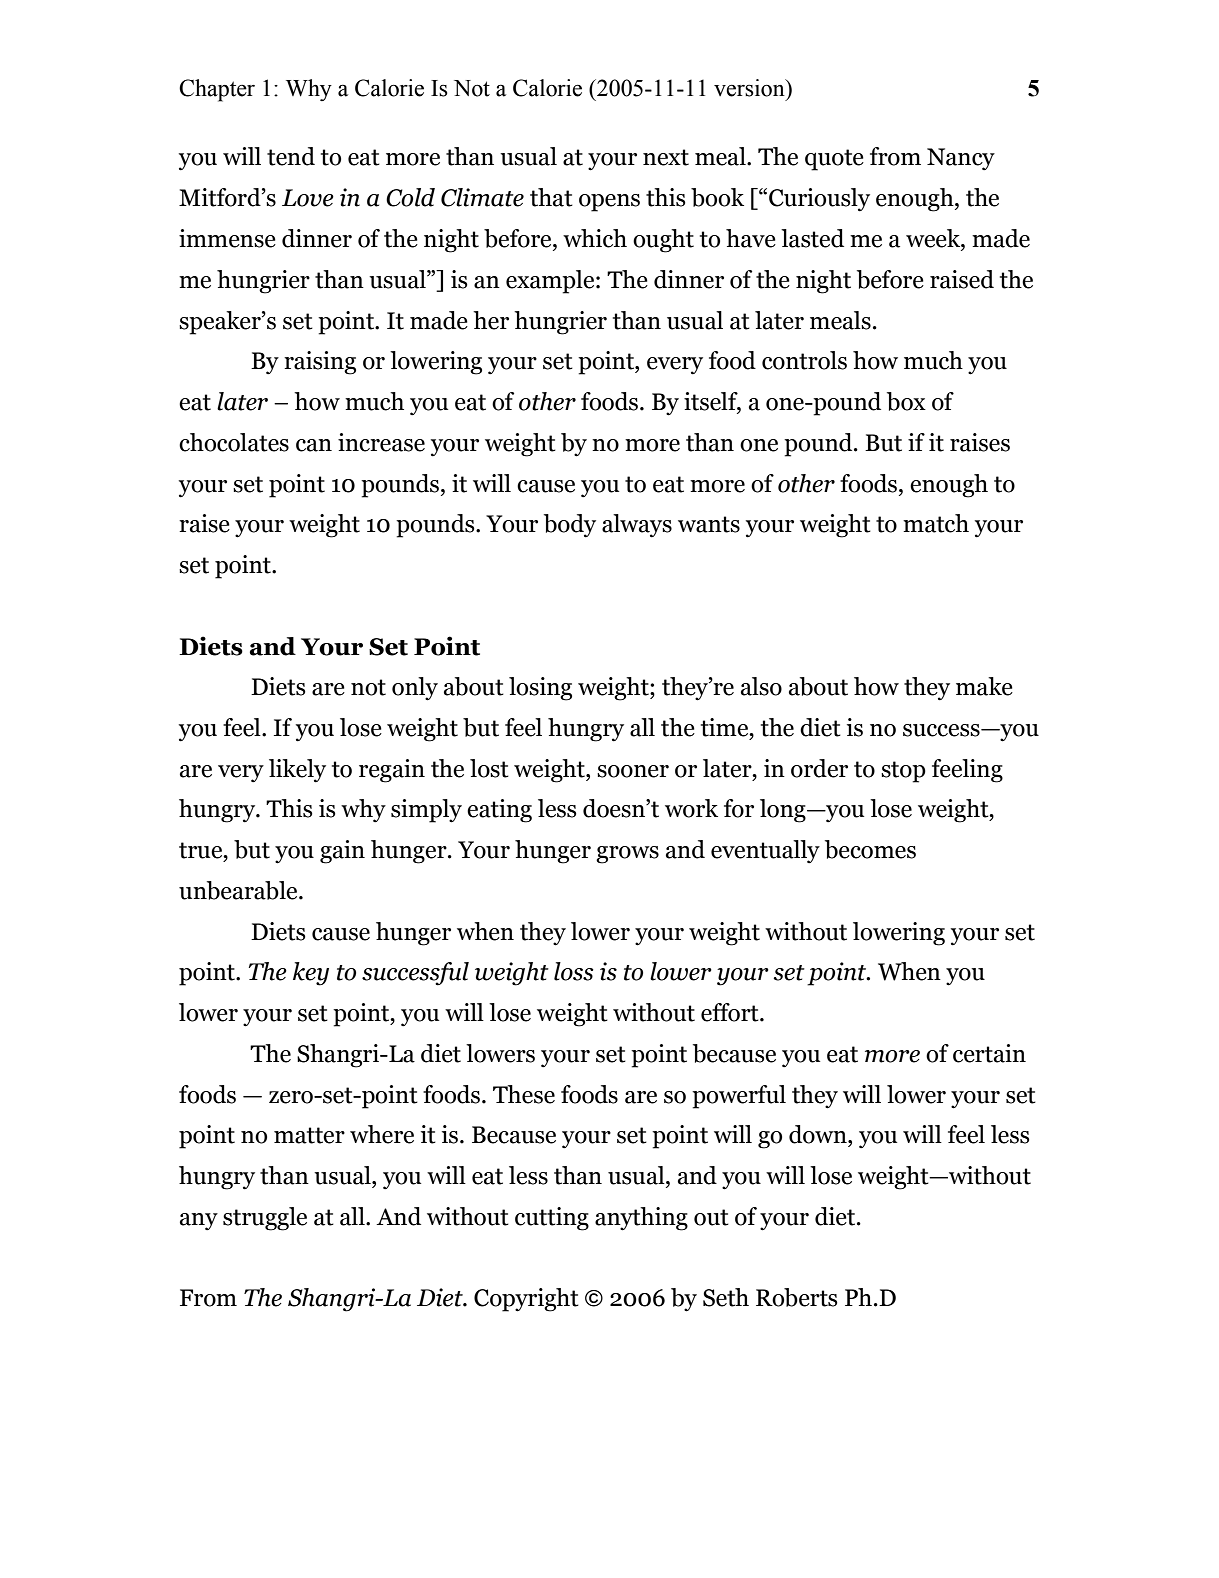  I want to click on next, so click(666, 157).
